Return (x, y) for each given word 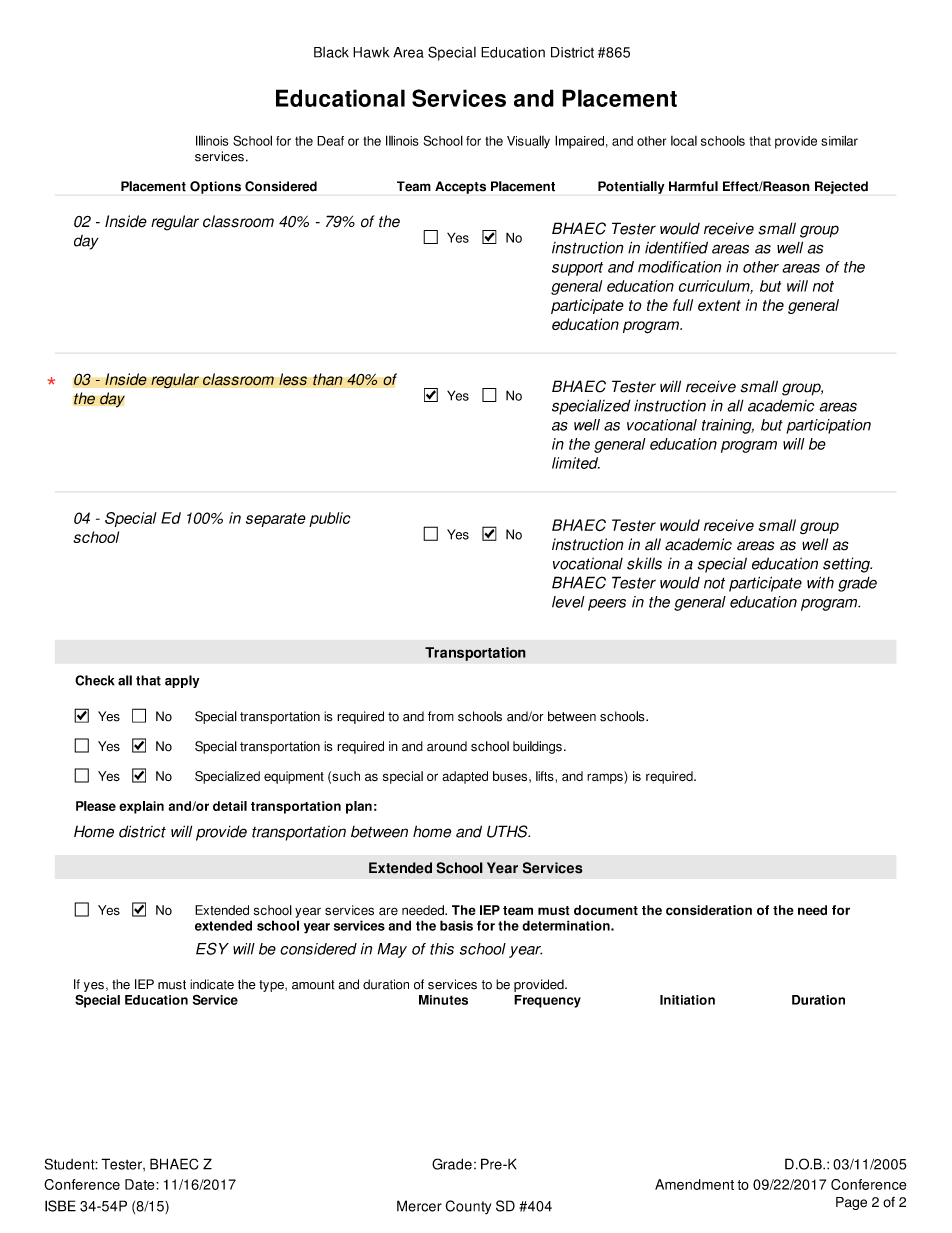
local (684, 141)
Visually (528, 142)
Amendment (694, 1184)
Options (215, 187)
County (468, 1207)
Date (141, 1184)
